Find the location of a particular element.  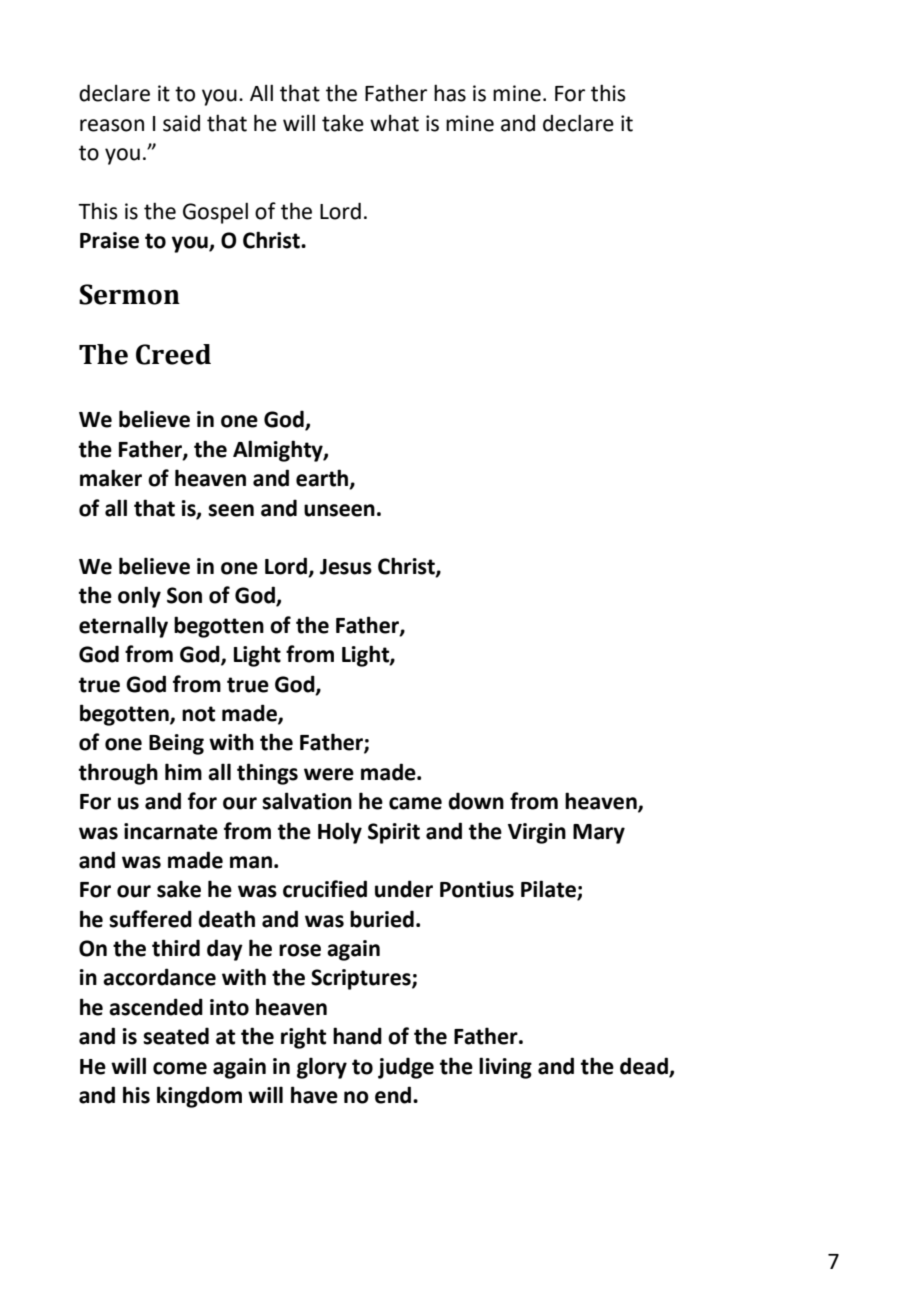

what is located at coordinates (394, 123).
